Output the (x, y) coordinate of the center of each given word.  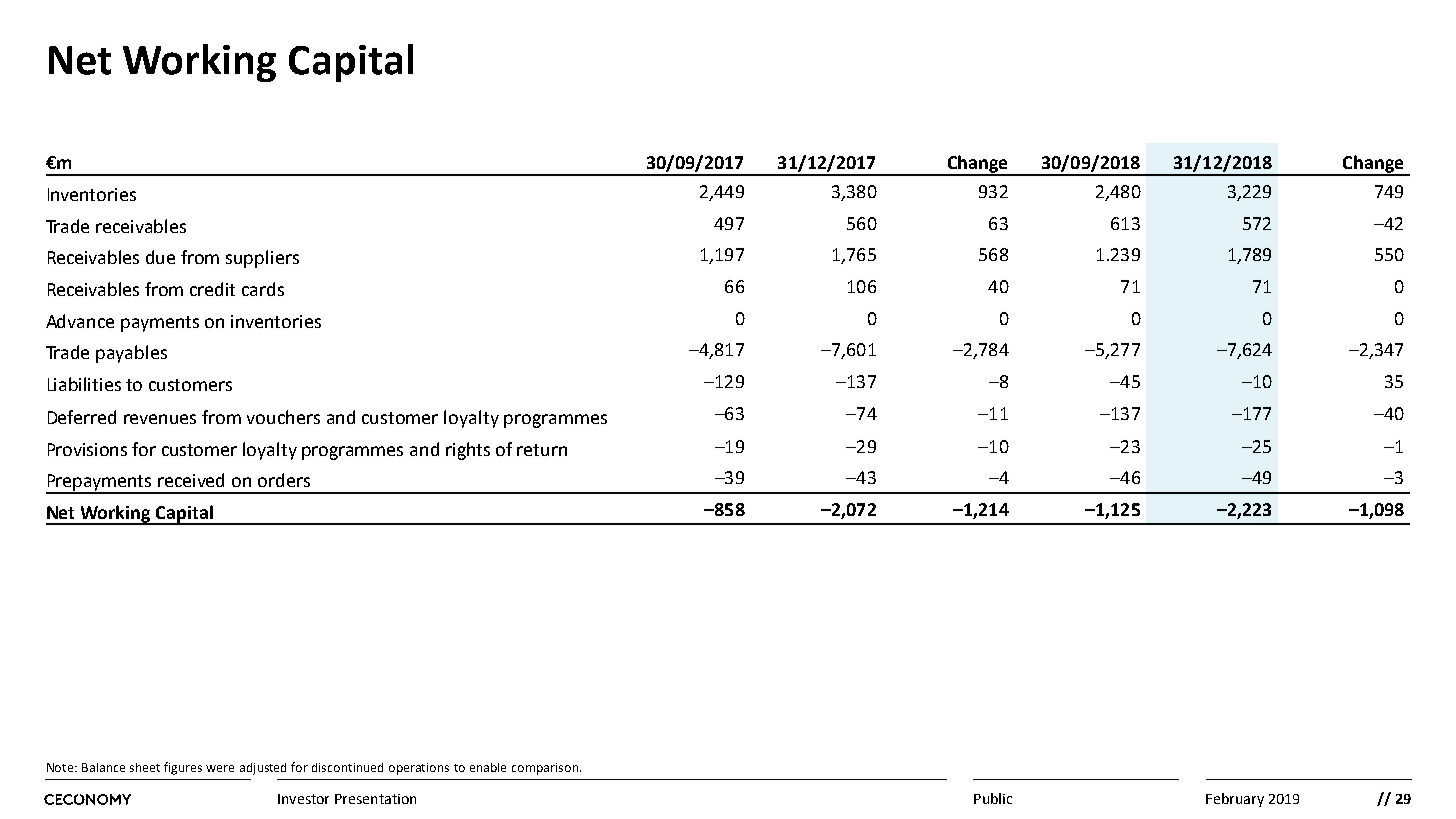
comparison (546, 769)
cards (263, 289)
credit (212, 289)
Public (993, 798)
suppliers (262, 259)
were (220, 768)
